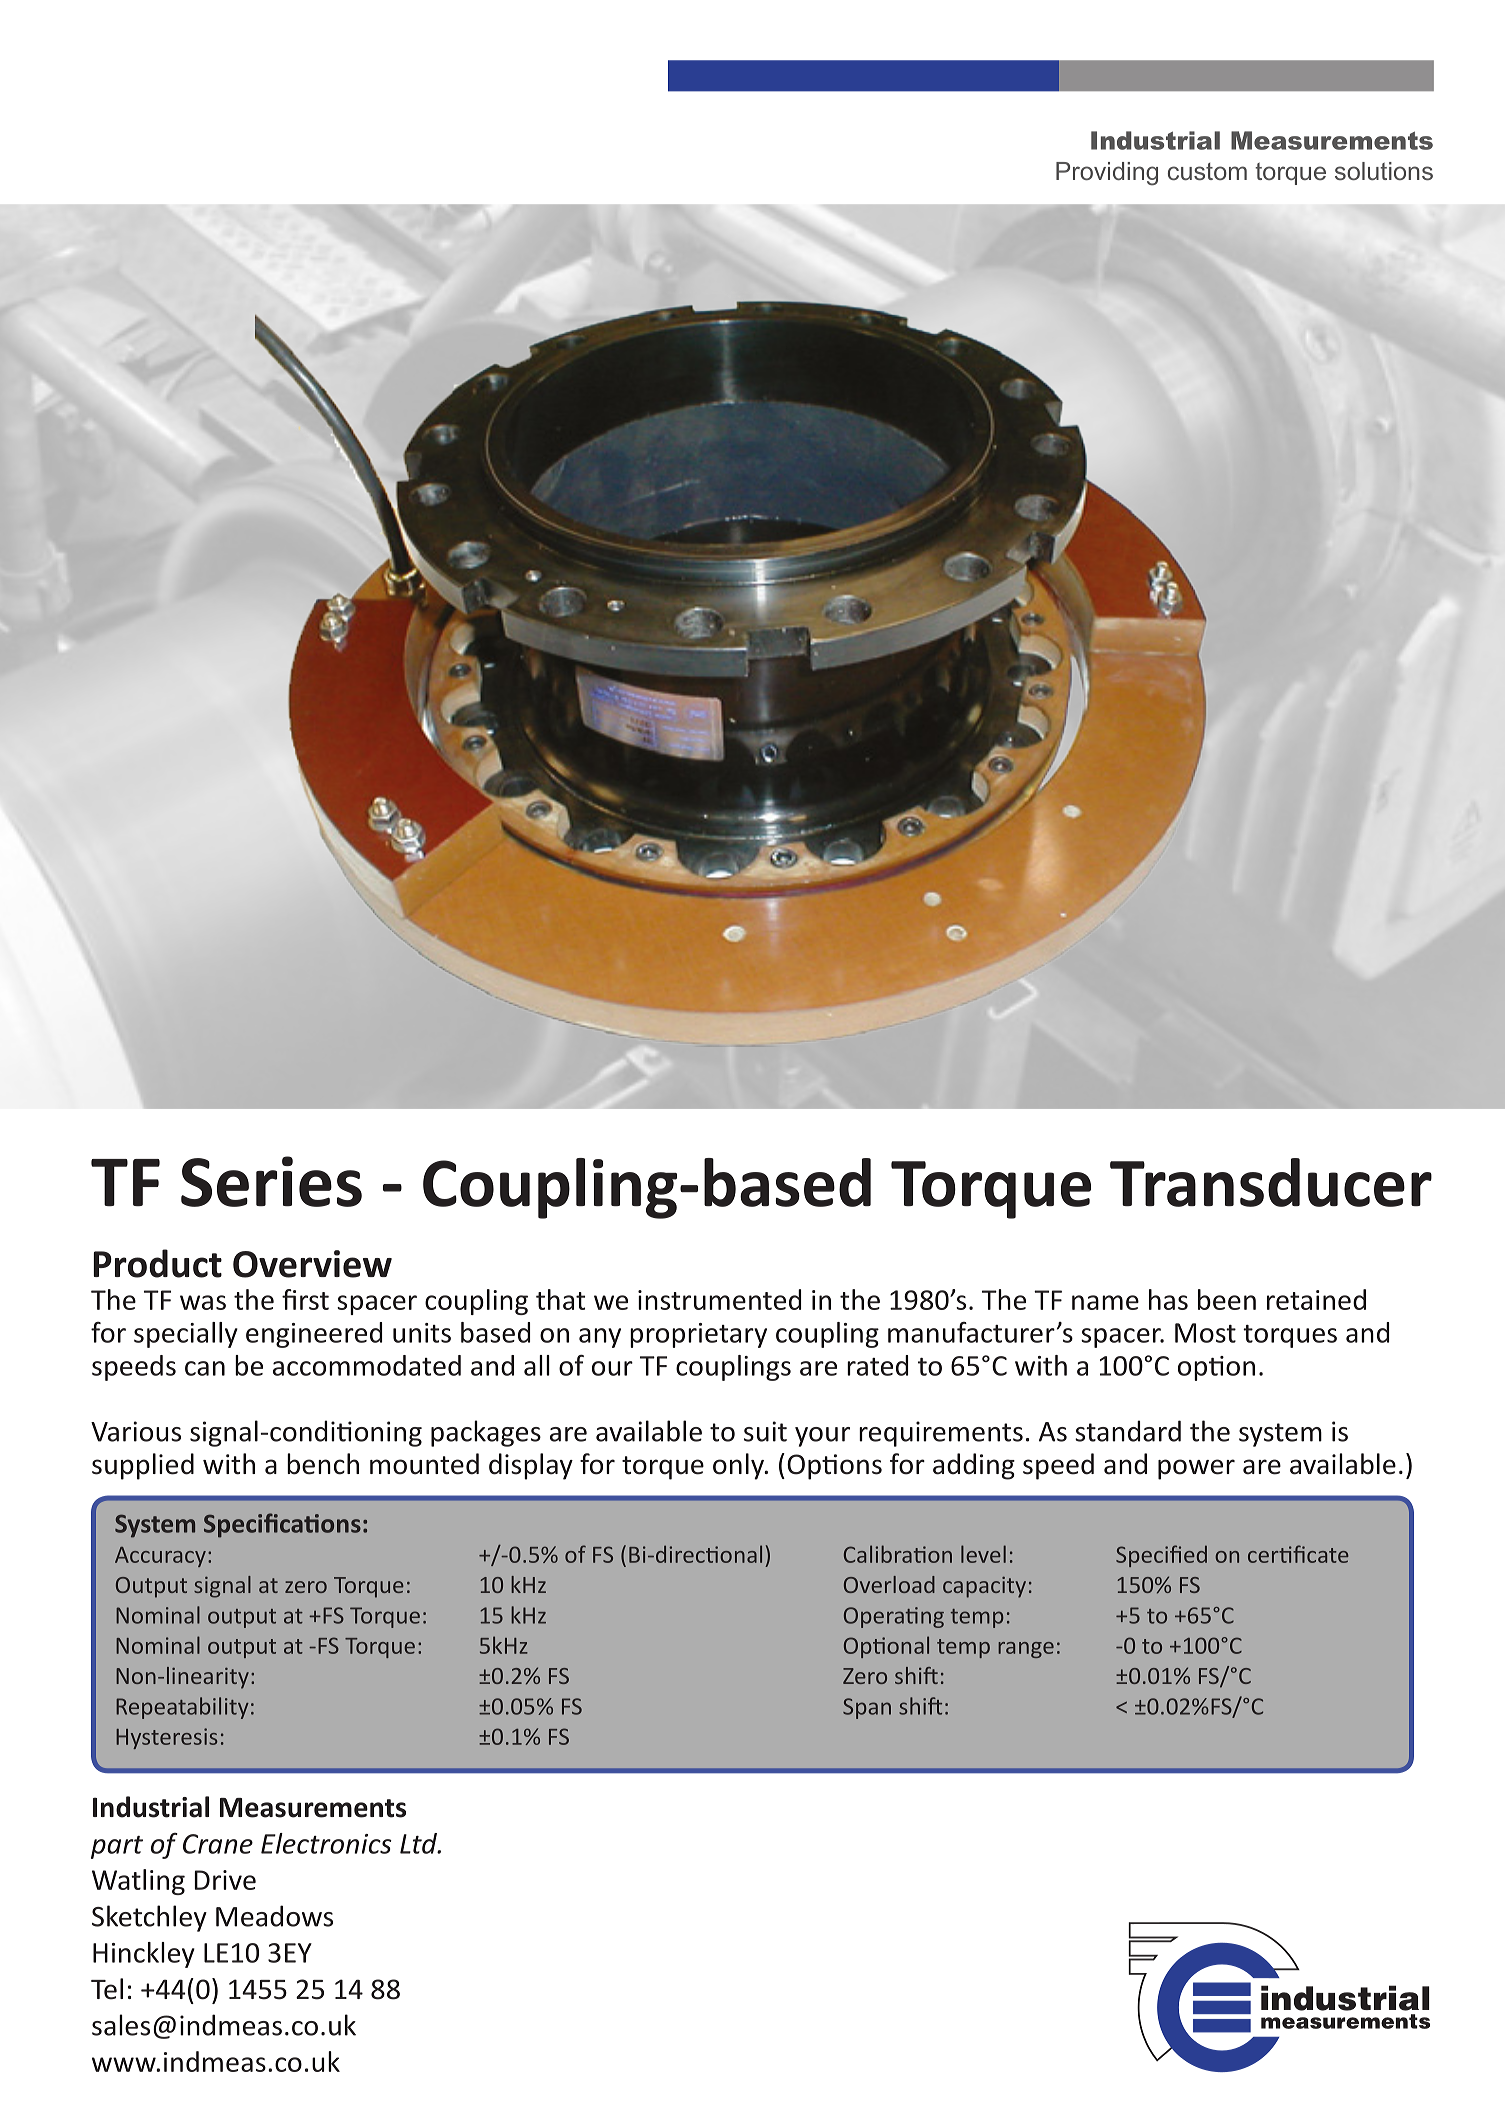  Describe the element at coordinates (1107, 174) in the document. I see `Providing` at that location.
